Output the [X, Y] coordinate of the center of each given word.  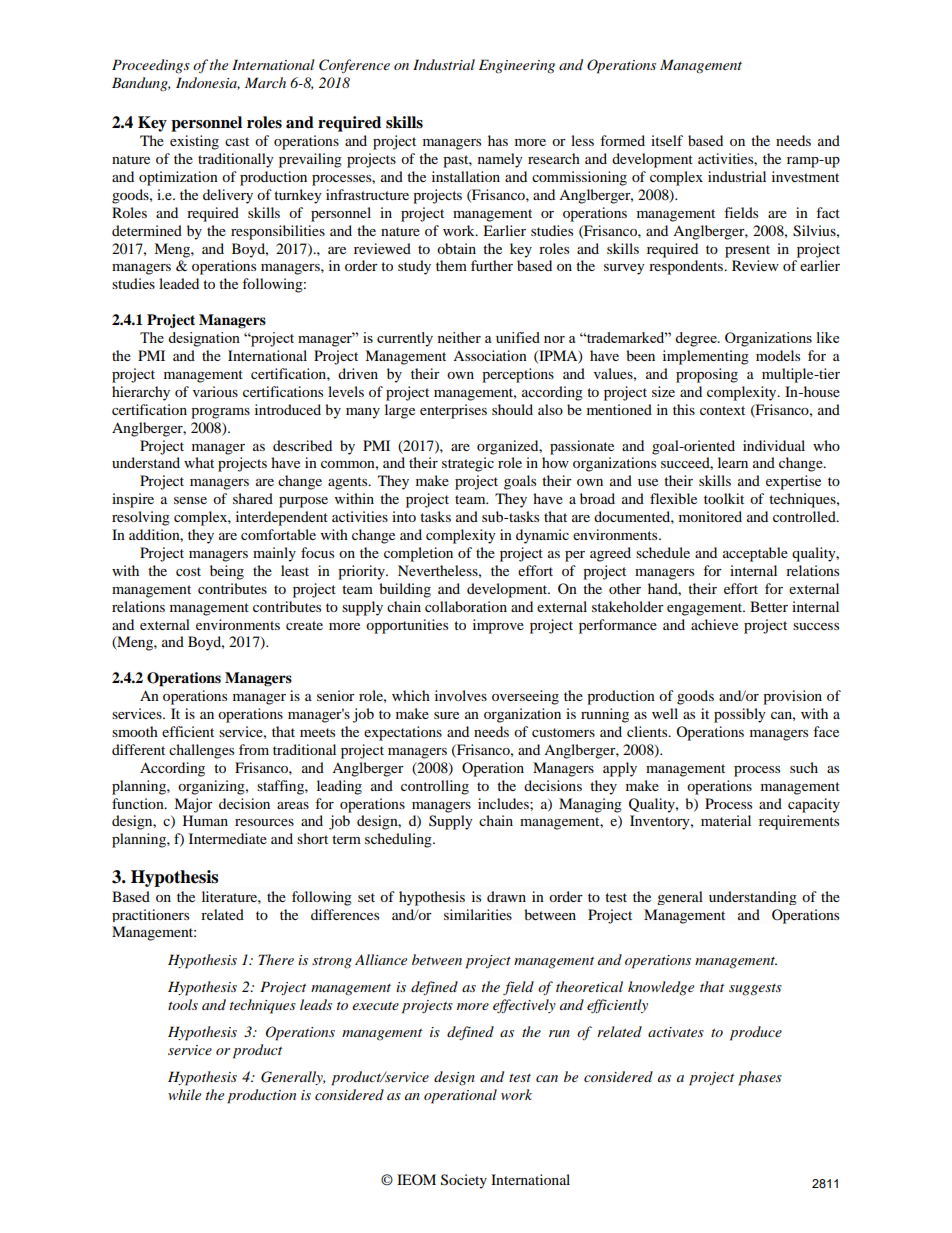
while [184, 1094]
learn [733, 462]
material [726, 820]
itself [667, 140]
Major [193, 805]
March [265, 82]
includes [504, 803]
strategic [468, 464]
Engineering [517, 66]
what [199, 462]
